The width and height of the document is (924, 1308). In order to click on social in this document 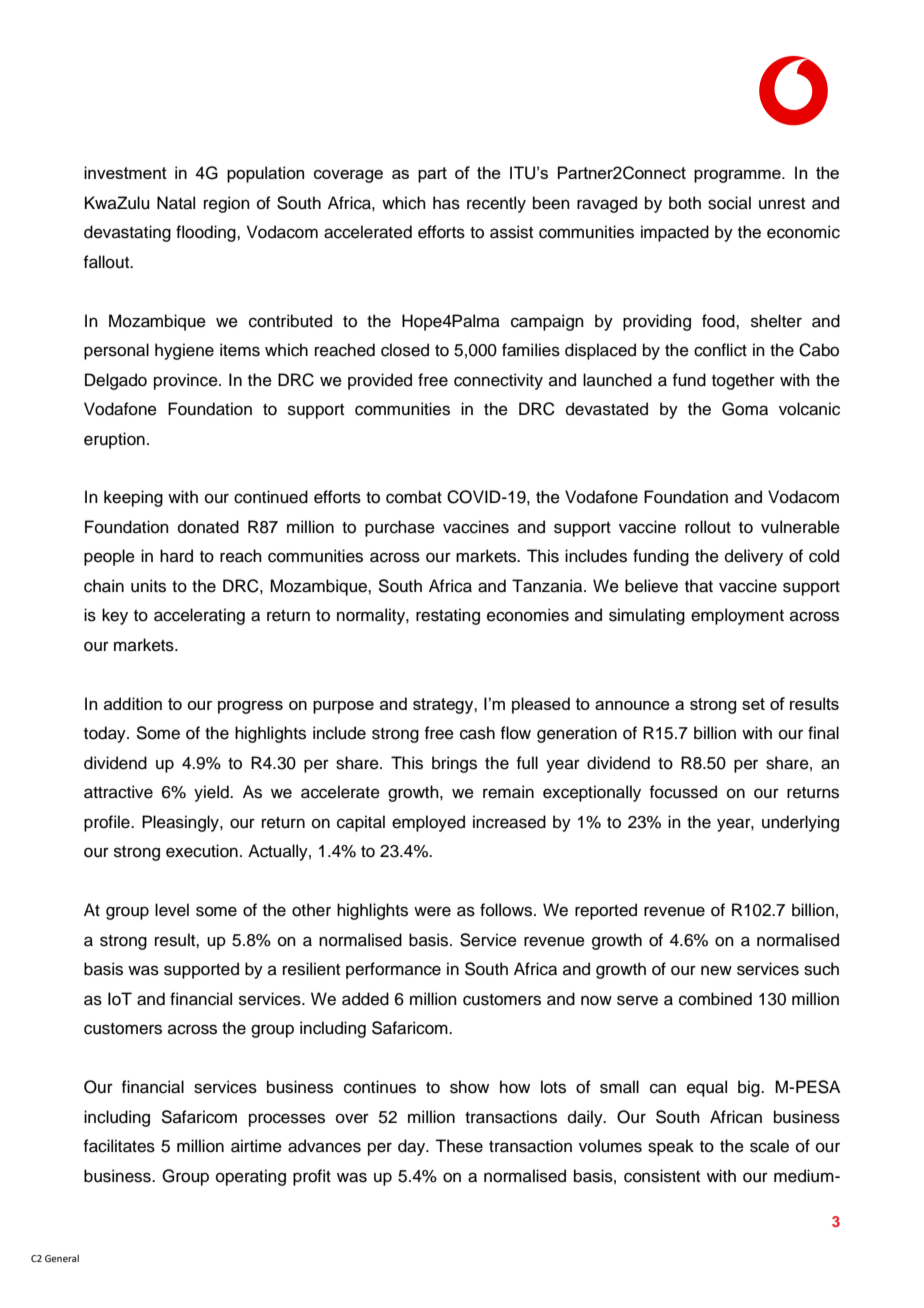, I will do `click(729, 203)`.
